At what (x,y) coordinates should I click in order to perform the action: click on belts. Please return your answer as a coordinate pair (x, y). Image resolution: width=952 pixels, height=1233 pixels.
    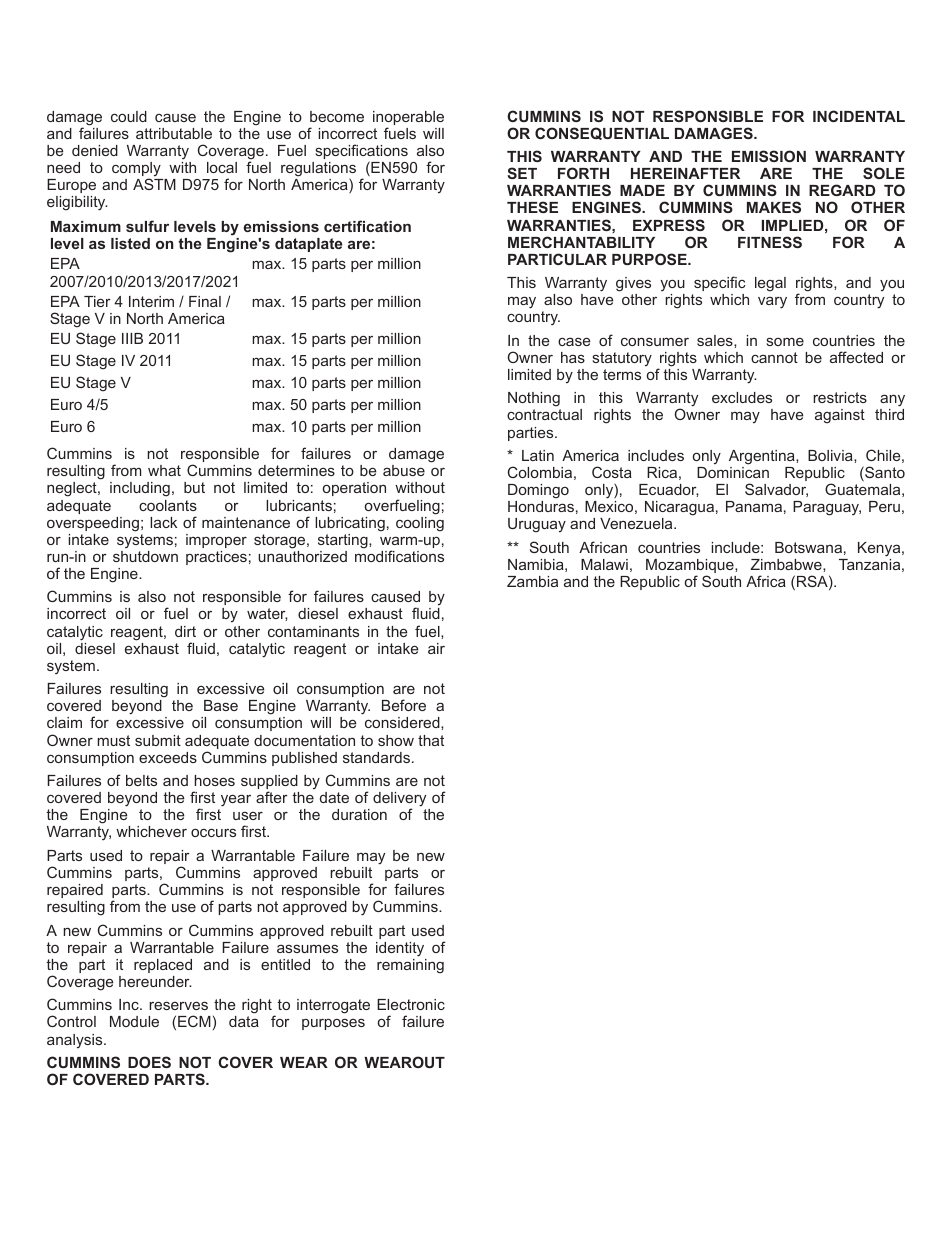
    Looking at the image, I should click on (141, 780).
